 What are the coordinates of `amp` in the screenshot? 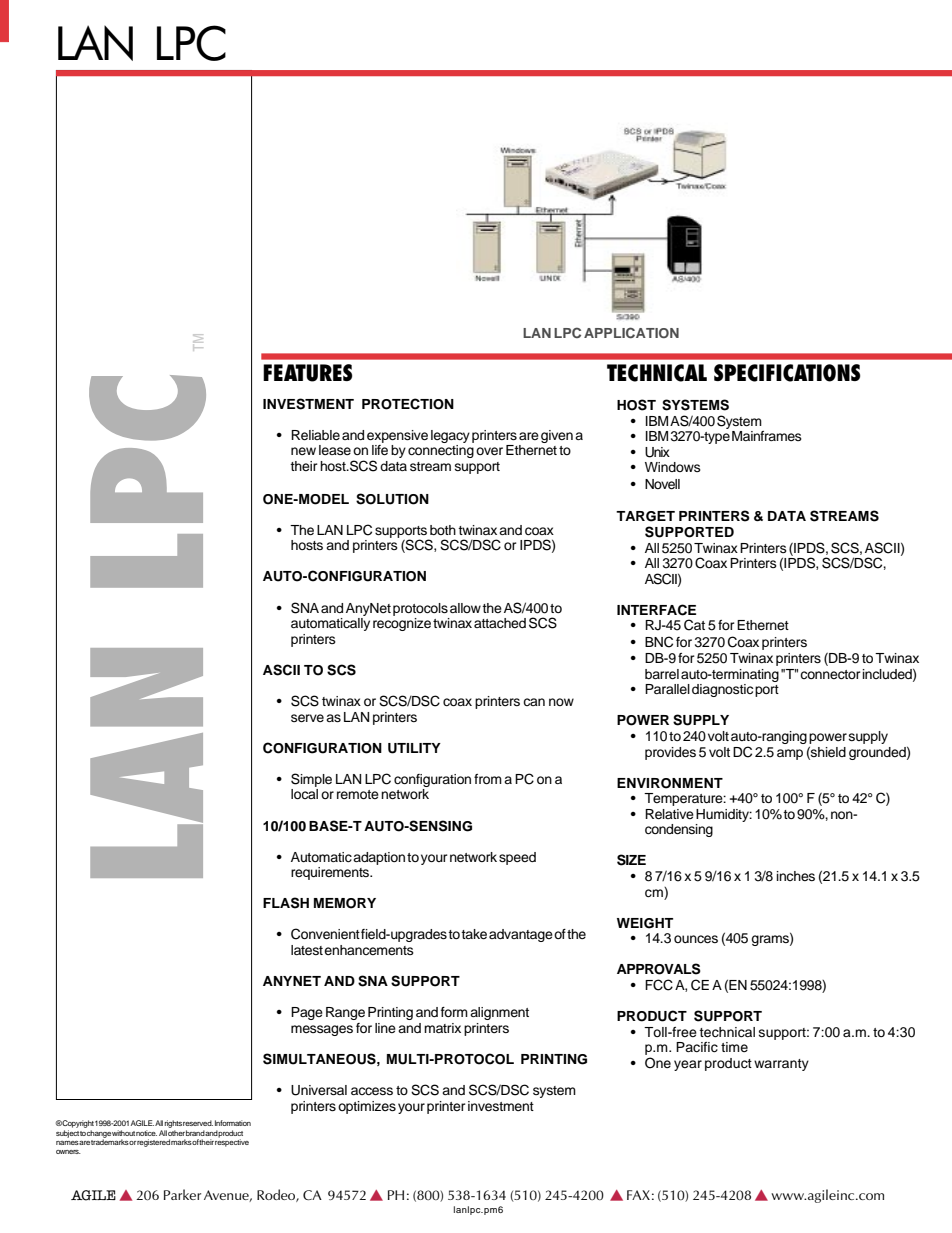 It's located at (790, 754).
